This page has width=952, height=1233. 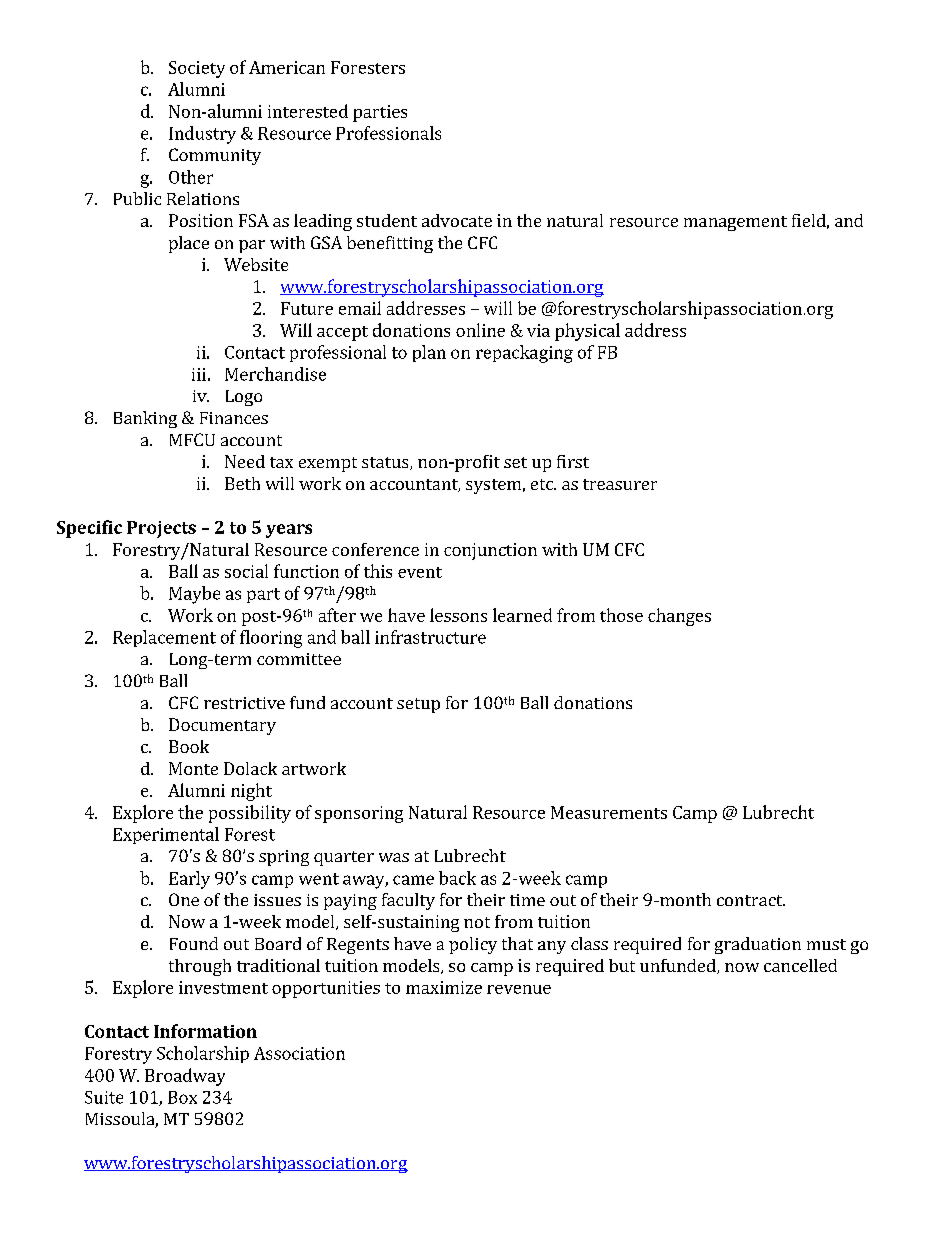 I want to click on iii, so click(x=199, y=374).
